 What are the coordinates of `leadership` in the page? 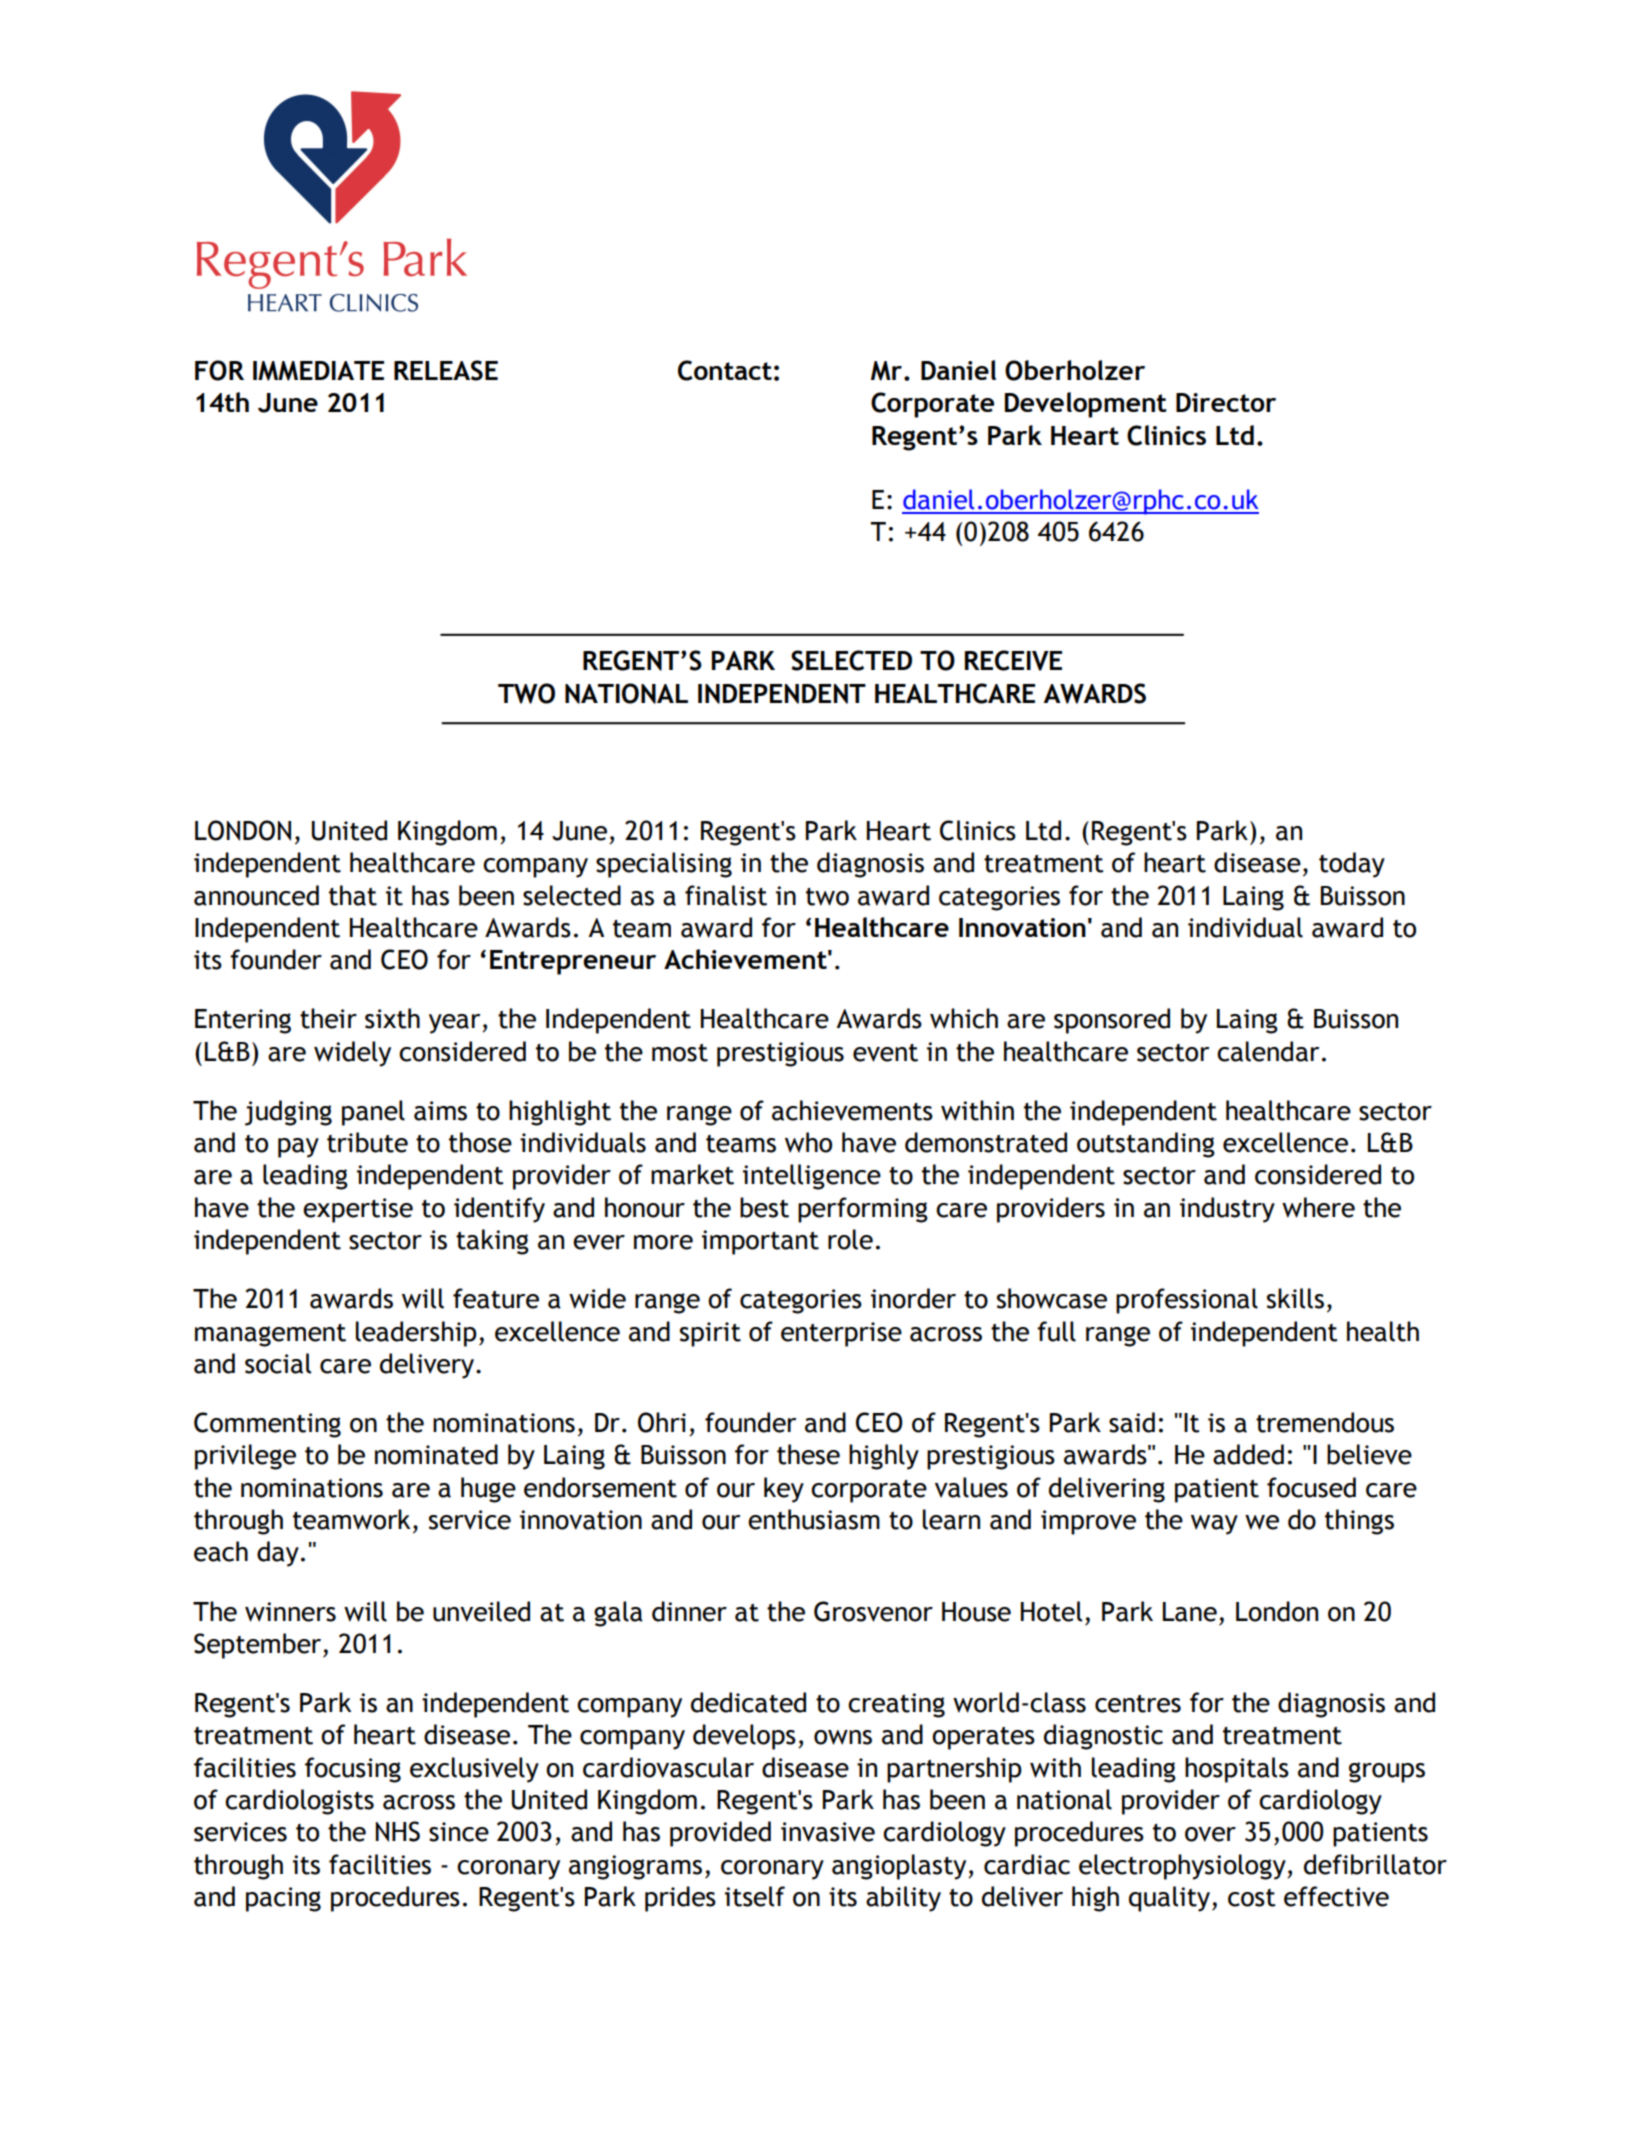 It's located at (416, 1334).
